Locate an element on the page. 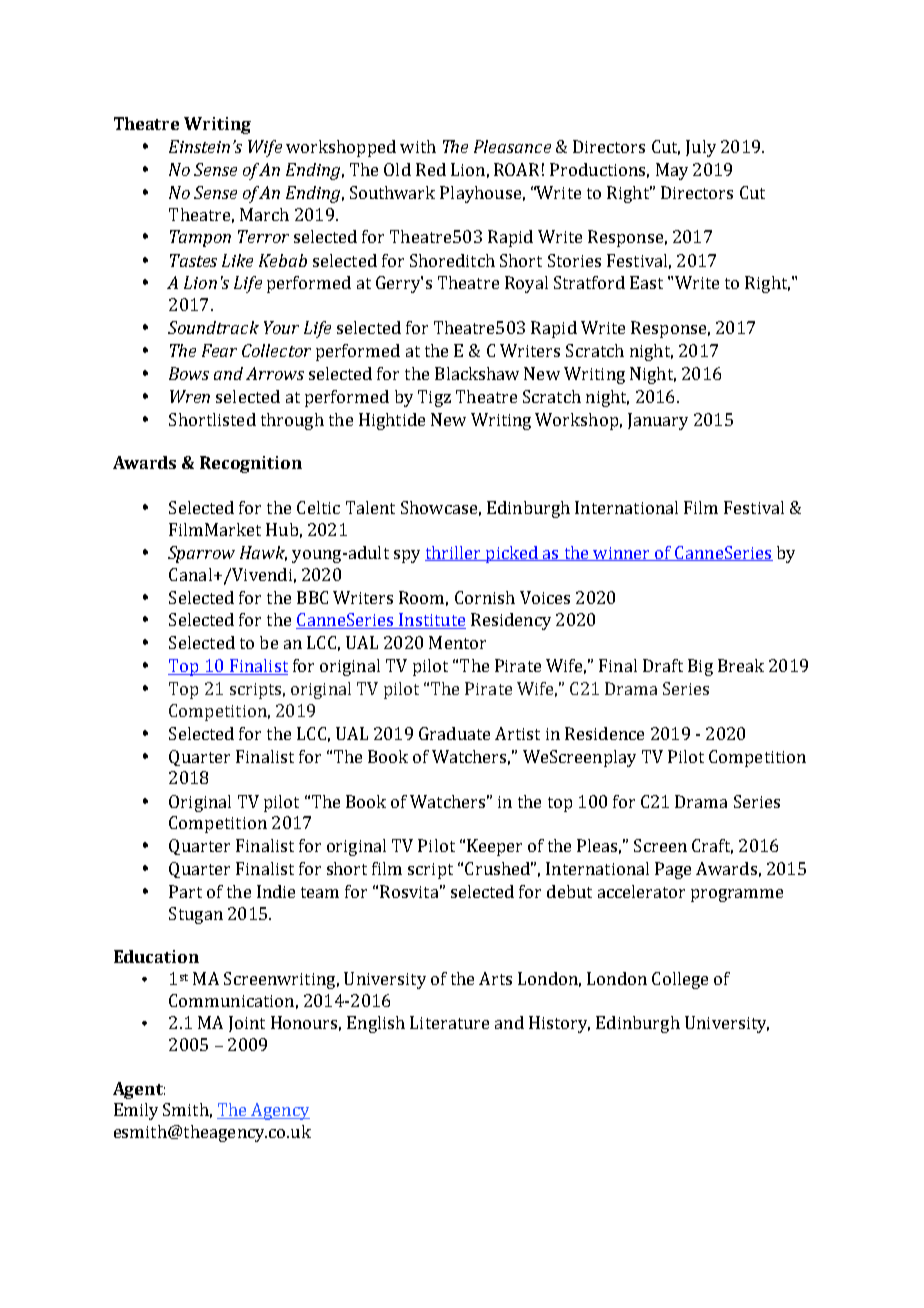 The width and height of the document is (924, 1308). Institute is located at coordinates (431, 621).
